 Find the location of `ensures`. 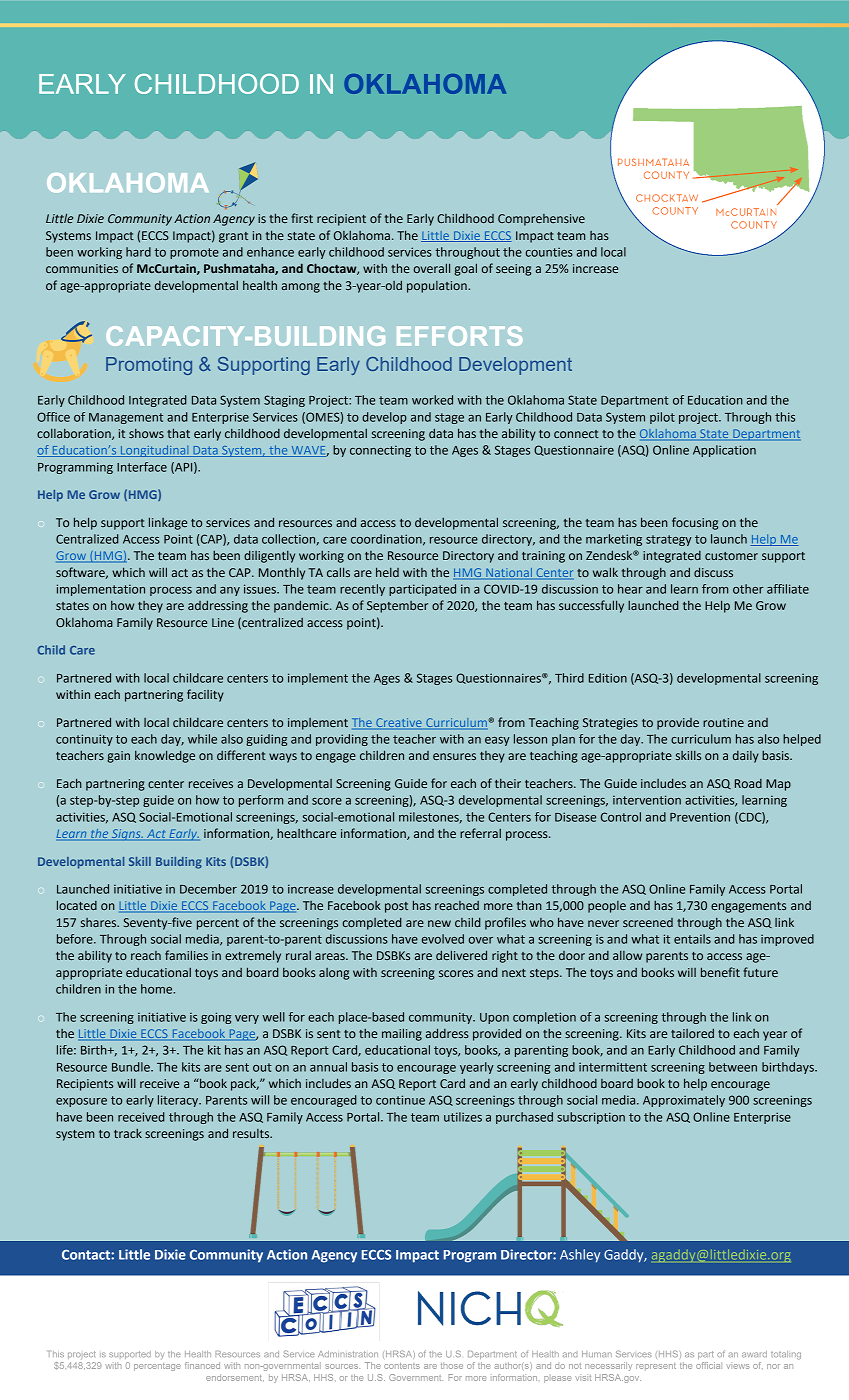

ensures is located at coordinates (454, 756).
